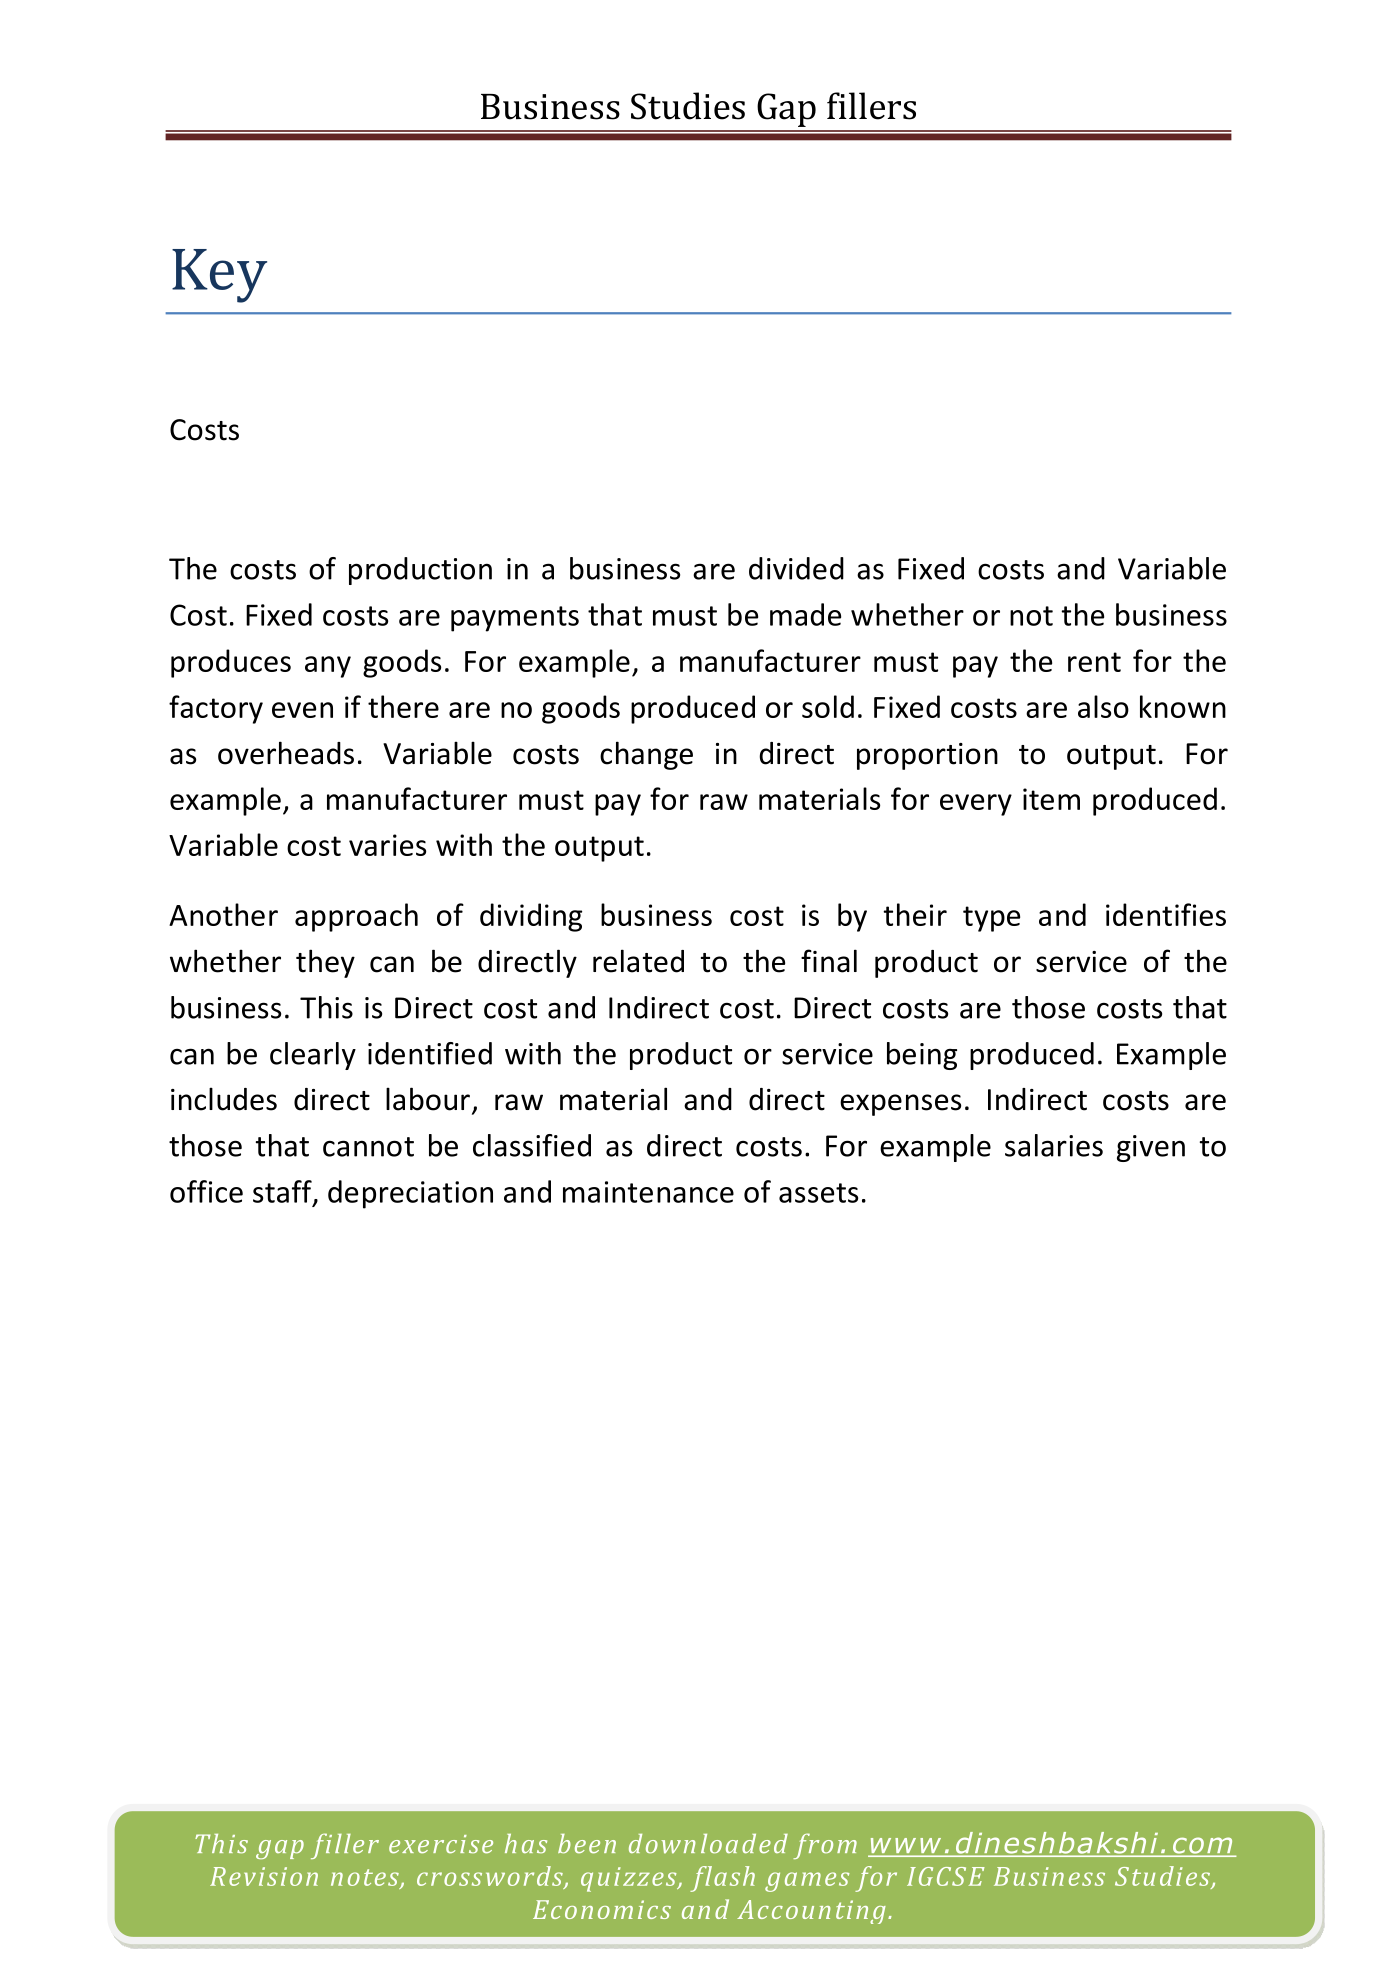 The height and width of the screenshot is (1976, 1397). I want to click on IGCSE, so click(946, 1876).
